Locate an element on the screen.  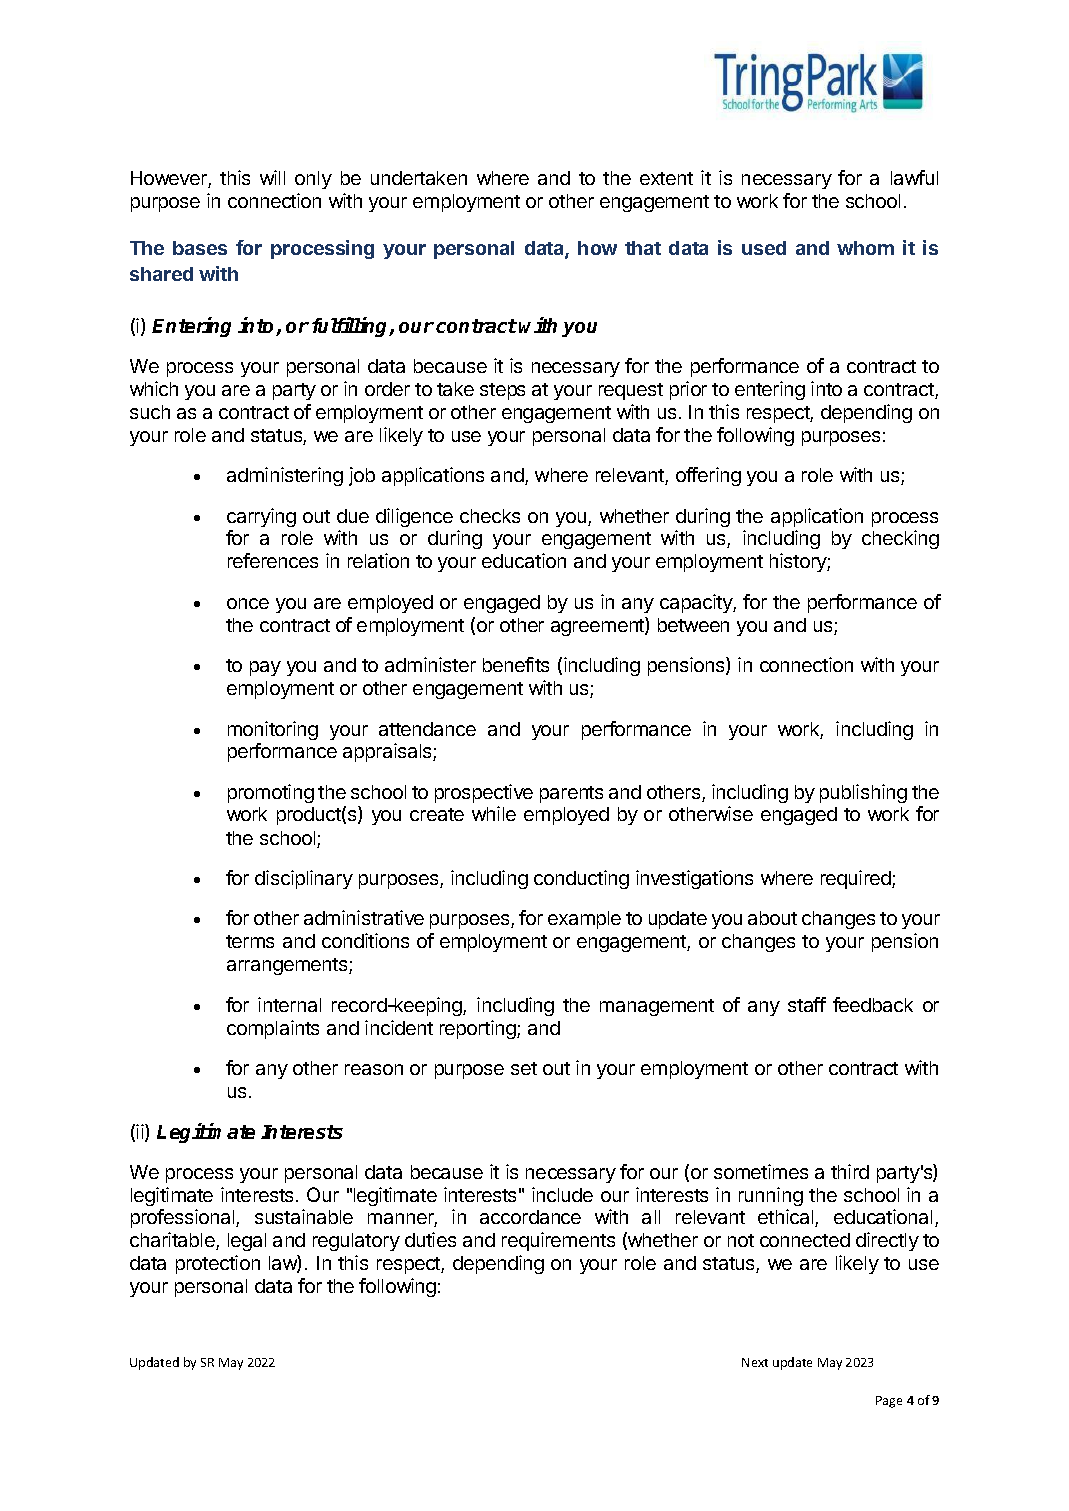
protection is located at coordinates (218, 1264).
